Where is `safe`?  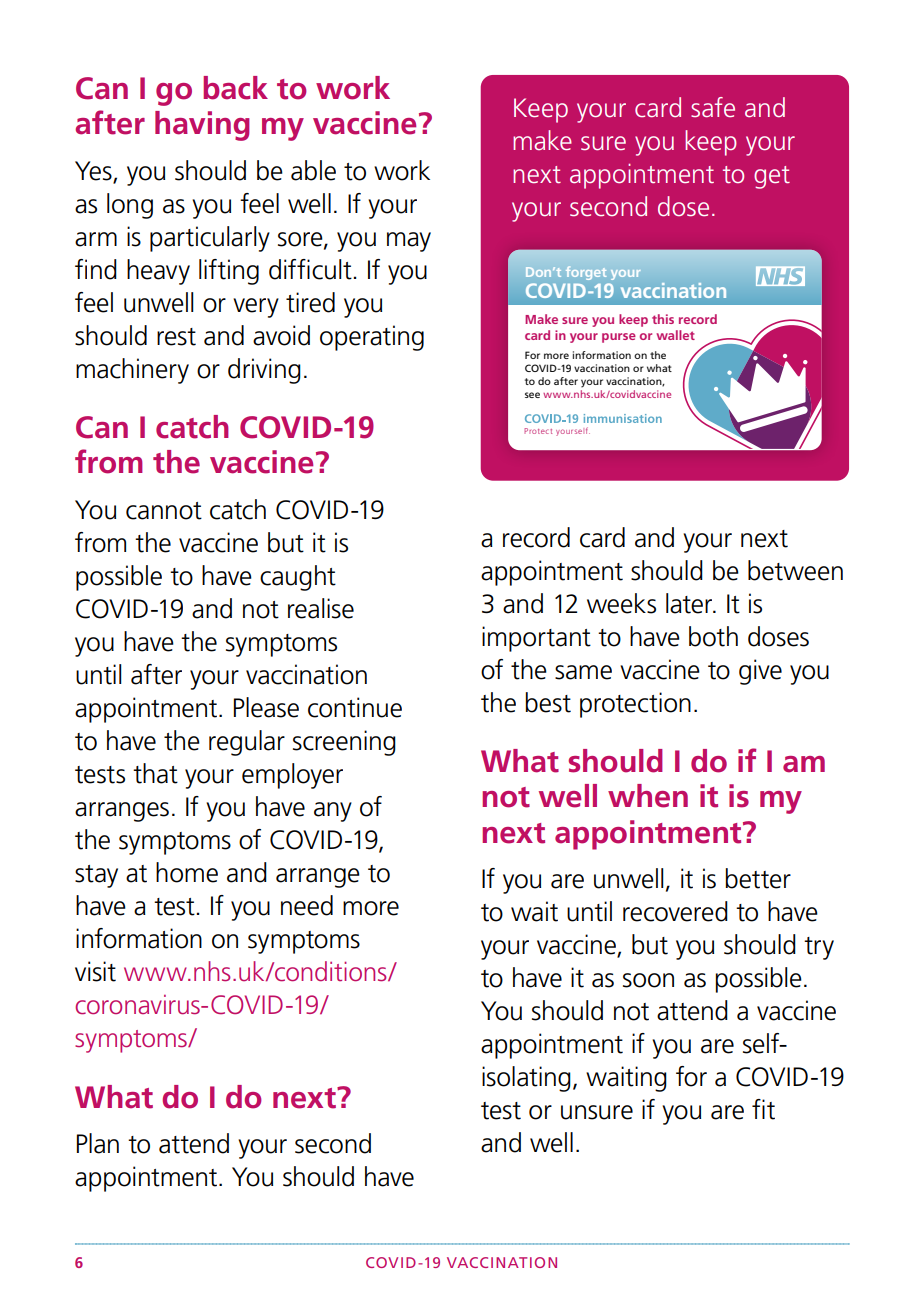
safe is located at coordinates (713, 107).
